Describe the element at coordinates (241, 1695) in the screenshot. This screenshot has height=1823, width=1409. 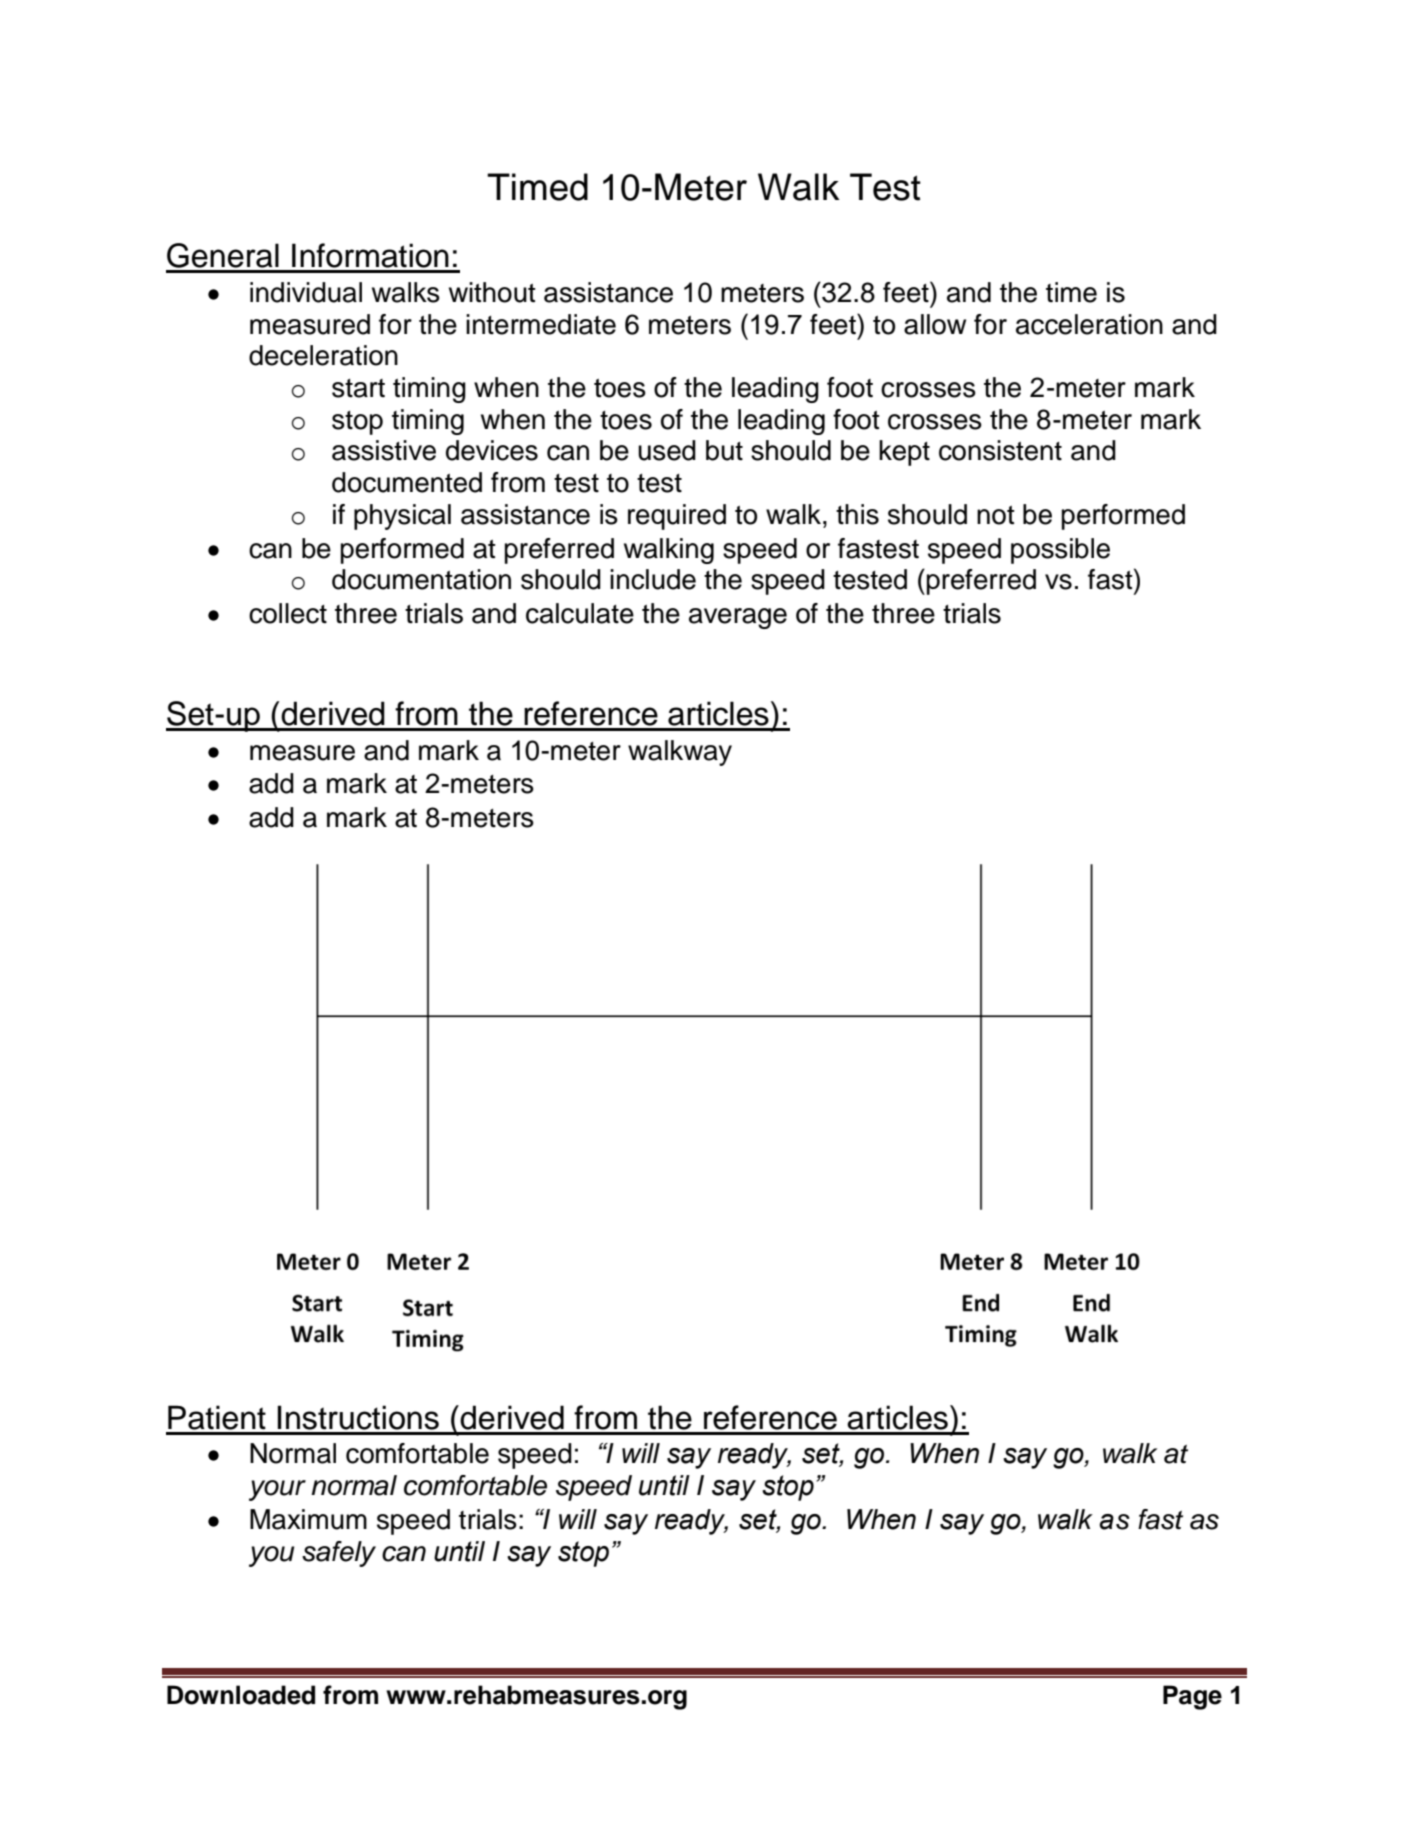
I see `Downloaded` at that location.
